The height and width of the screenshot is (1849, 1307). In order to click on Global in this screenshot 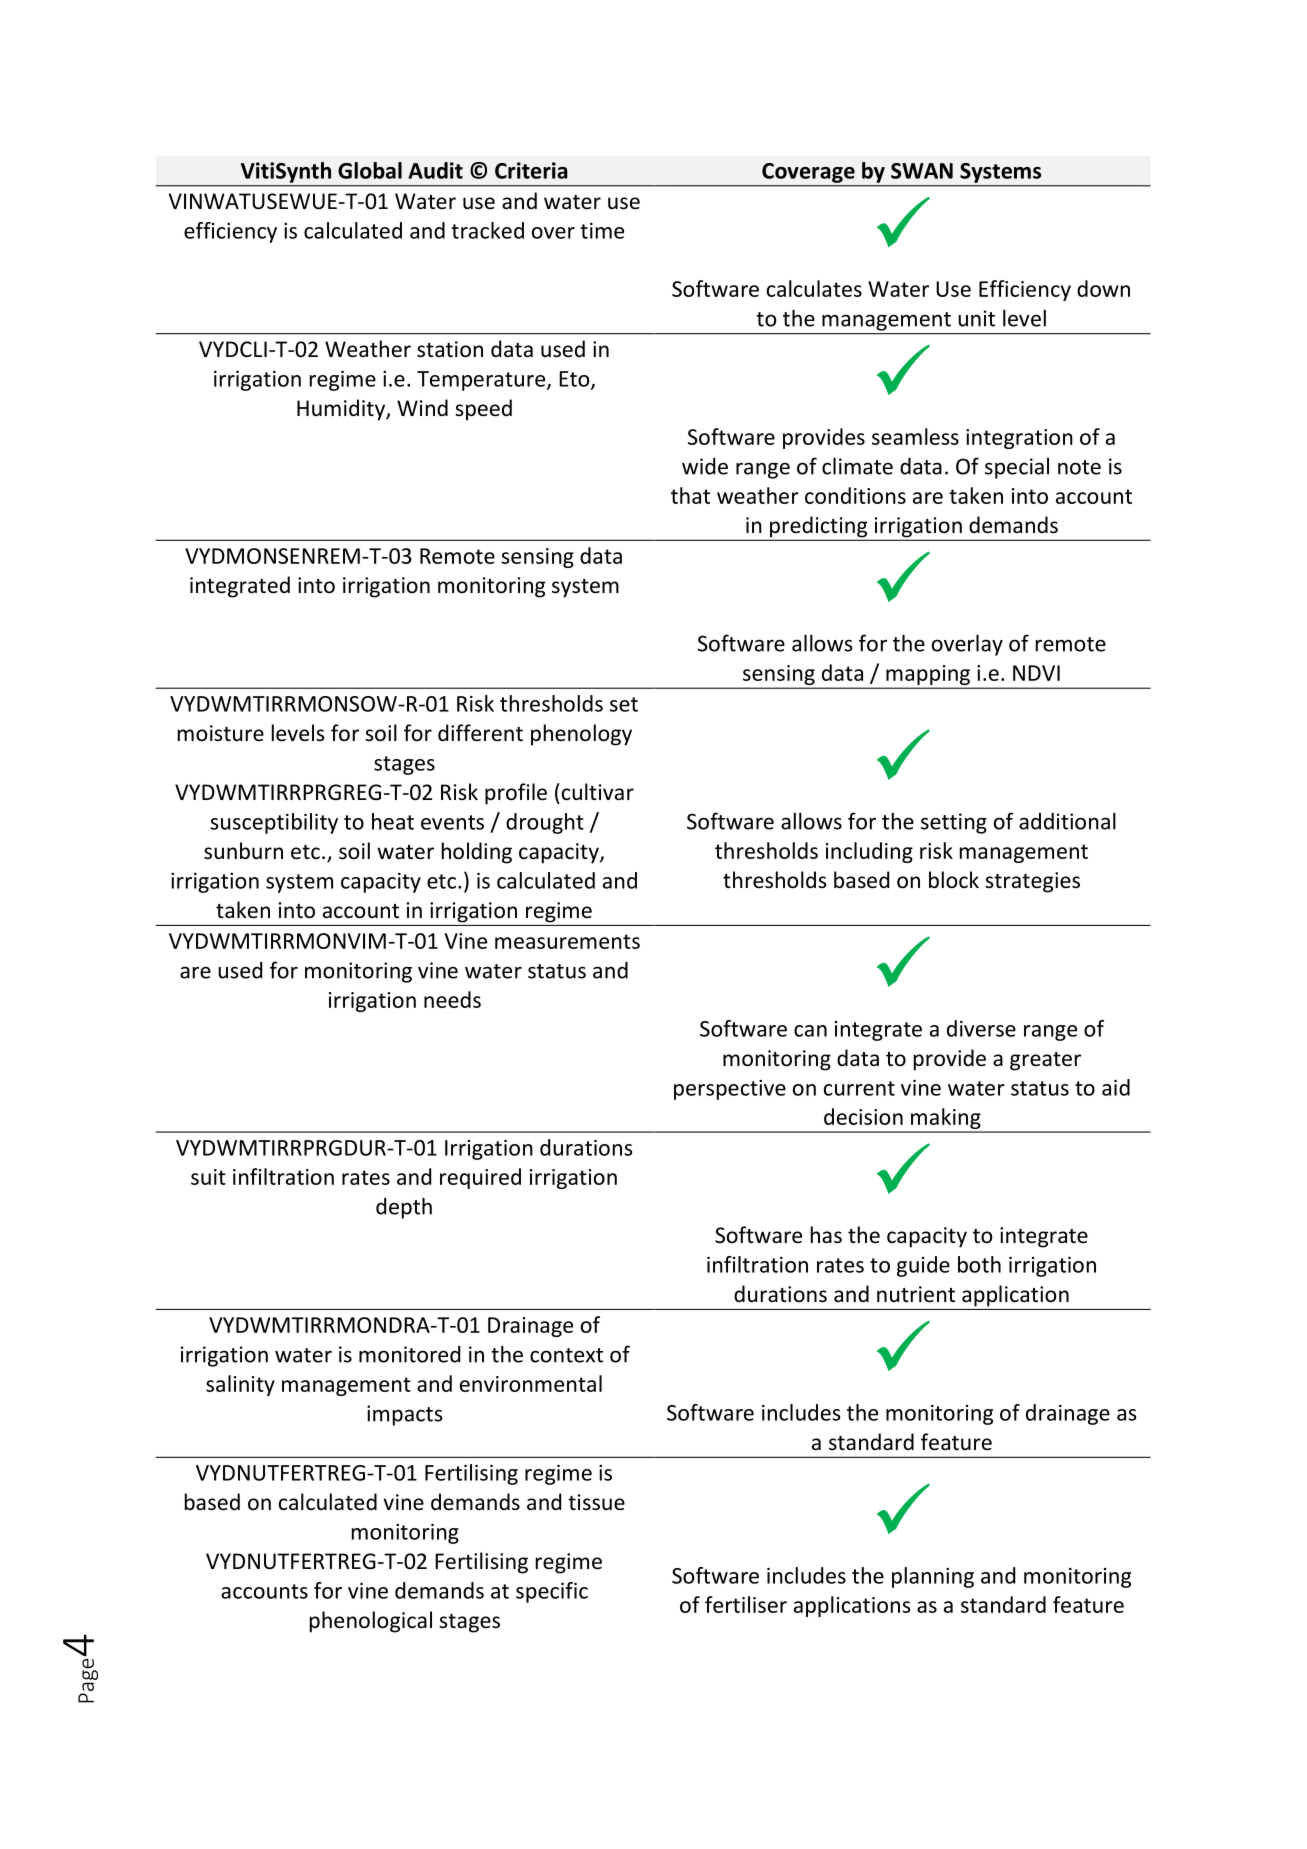, I will do `click(370, 170)`.
